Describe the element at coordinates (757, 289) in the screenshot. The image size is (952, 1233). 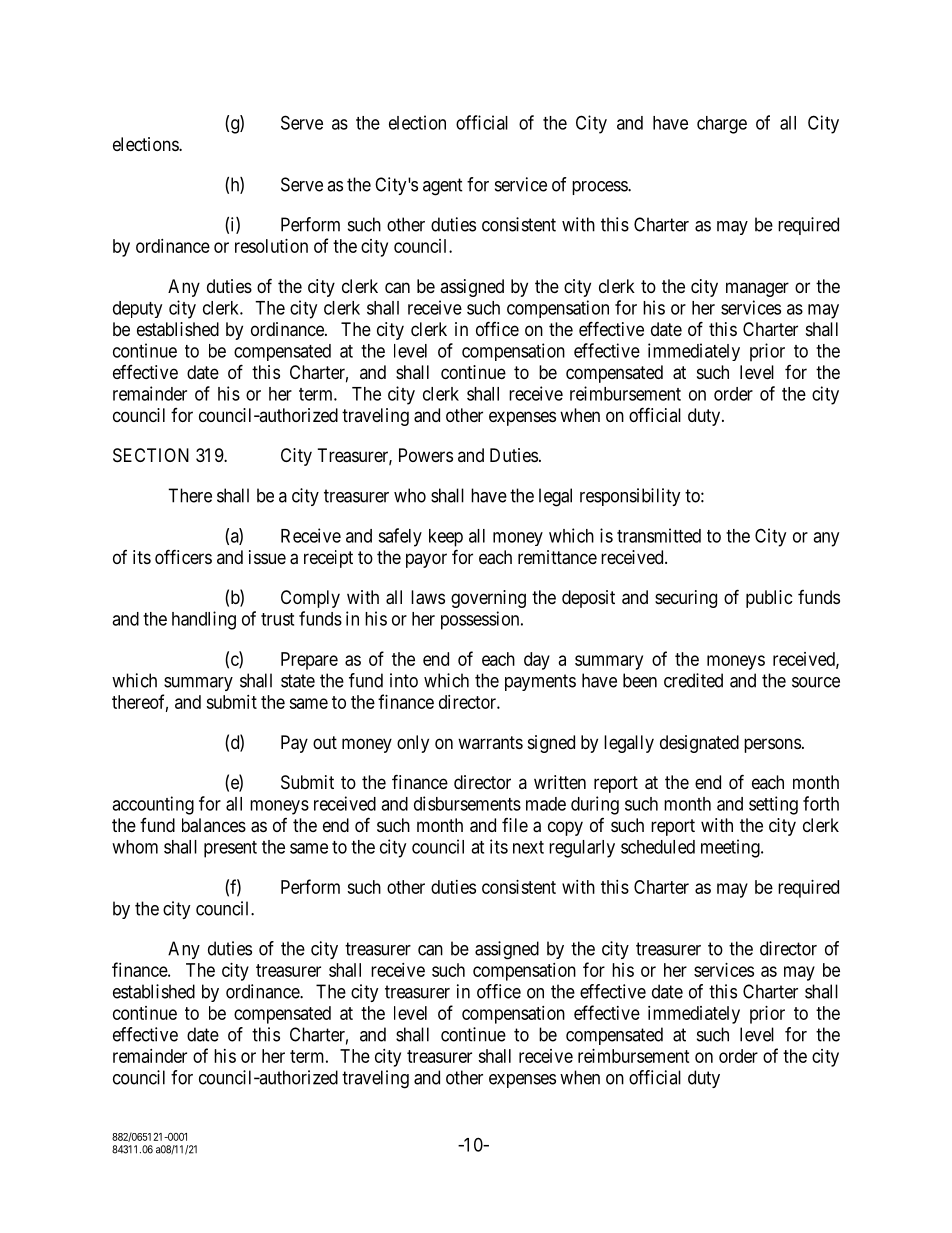
I see `manager` at that location.
